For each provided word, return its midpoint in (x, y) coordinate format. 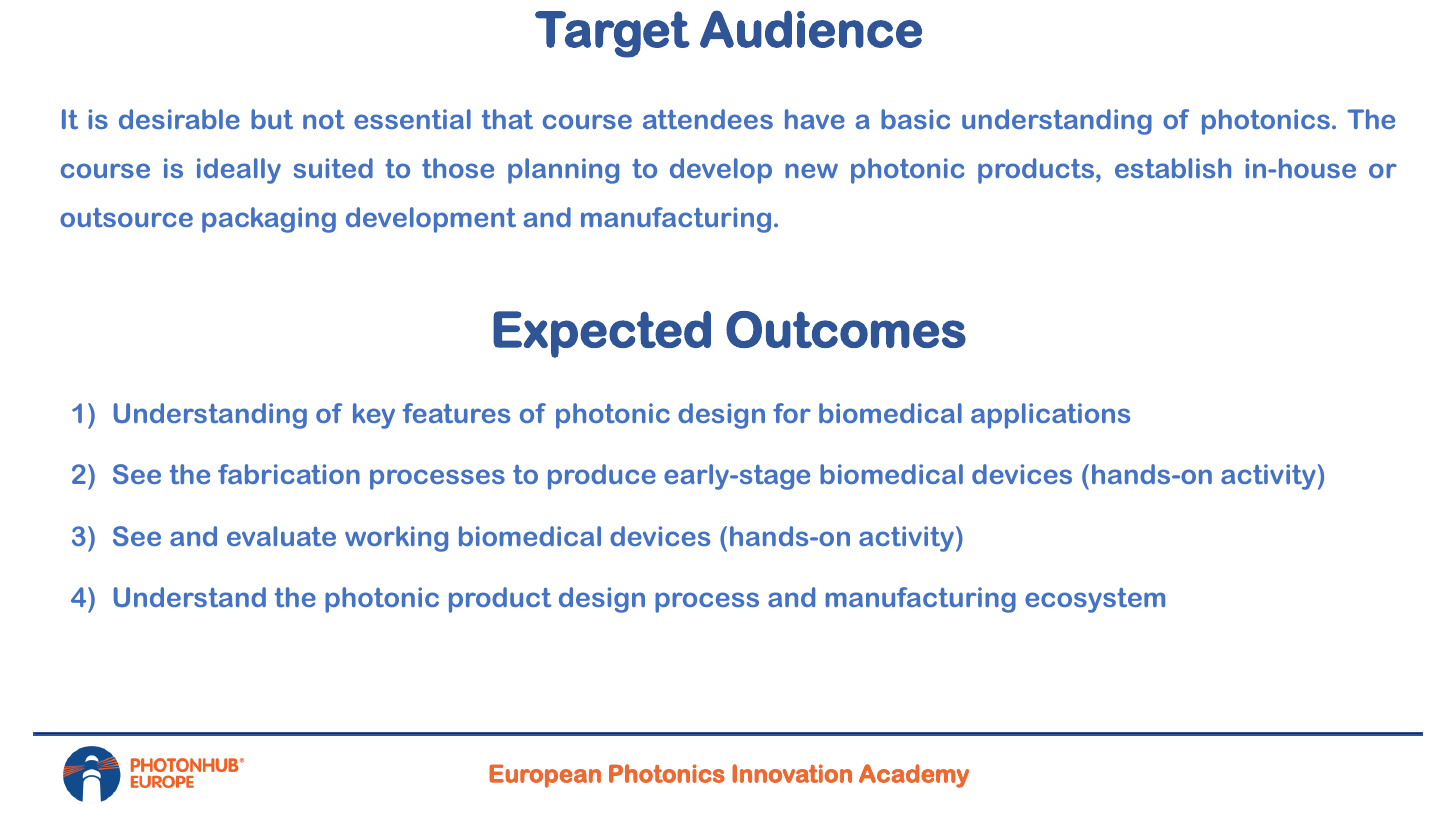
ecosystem (1095, 600)
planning (563, 171)
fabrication (289, 474)
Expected (602, 334)
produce (602, 477)
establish (1173, 168)
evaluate (281, 536)
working (396, 539)
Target (612, 34)
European (545, 776)
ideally (239, 171)
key (374, 416)
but (272, 119)
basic (915, 119)
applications (1050, 416)
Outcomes (846, 329)
